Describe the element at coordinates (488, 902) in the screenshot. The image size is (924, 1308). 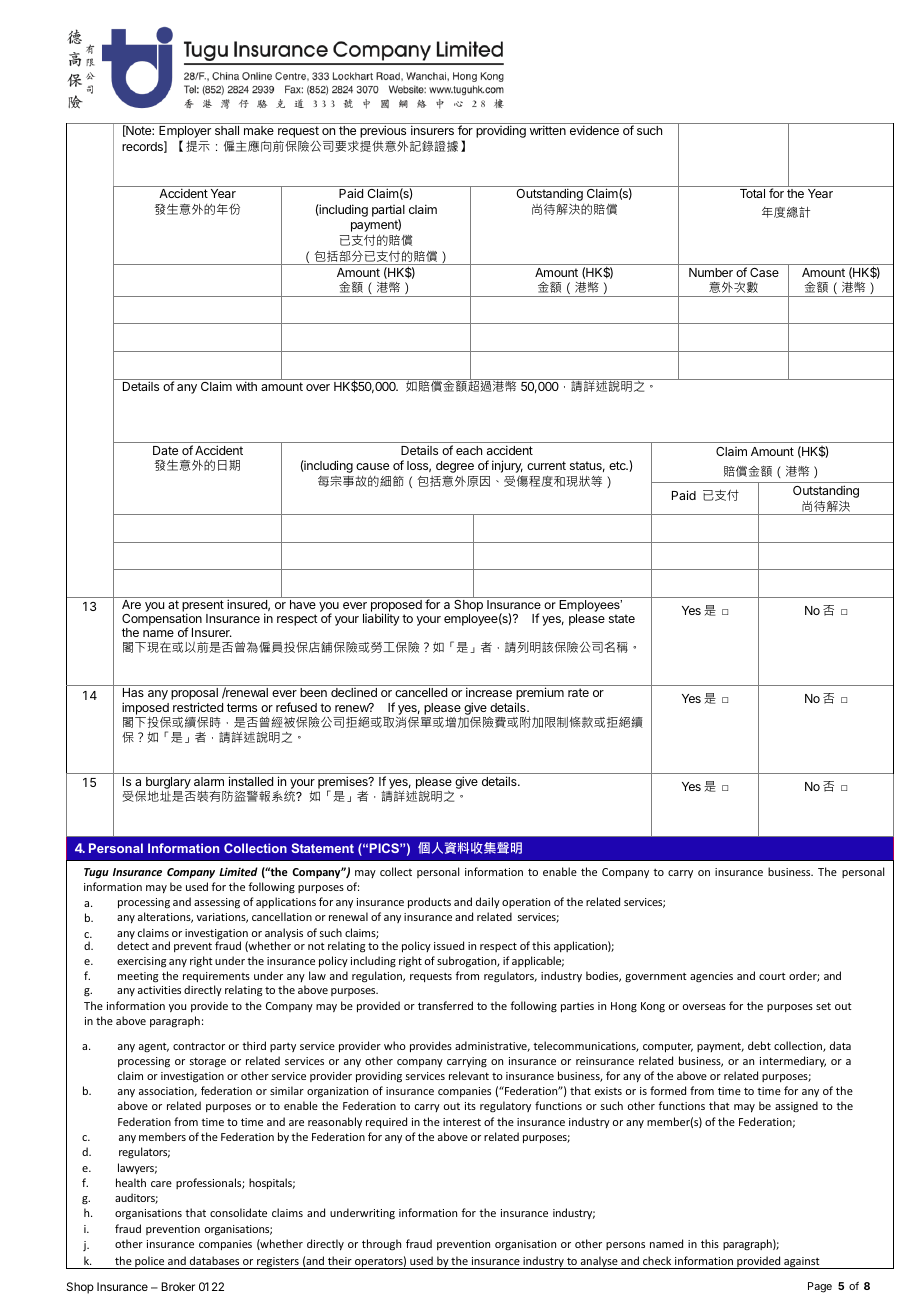
I see `daily` at that location.
